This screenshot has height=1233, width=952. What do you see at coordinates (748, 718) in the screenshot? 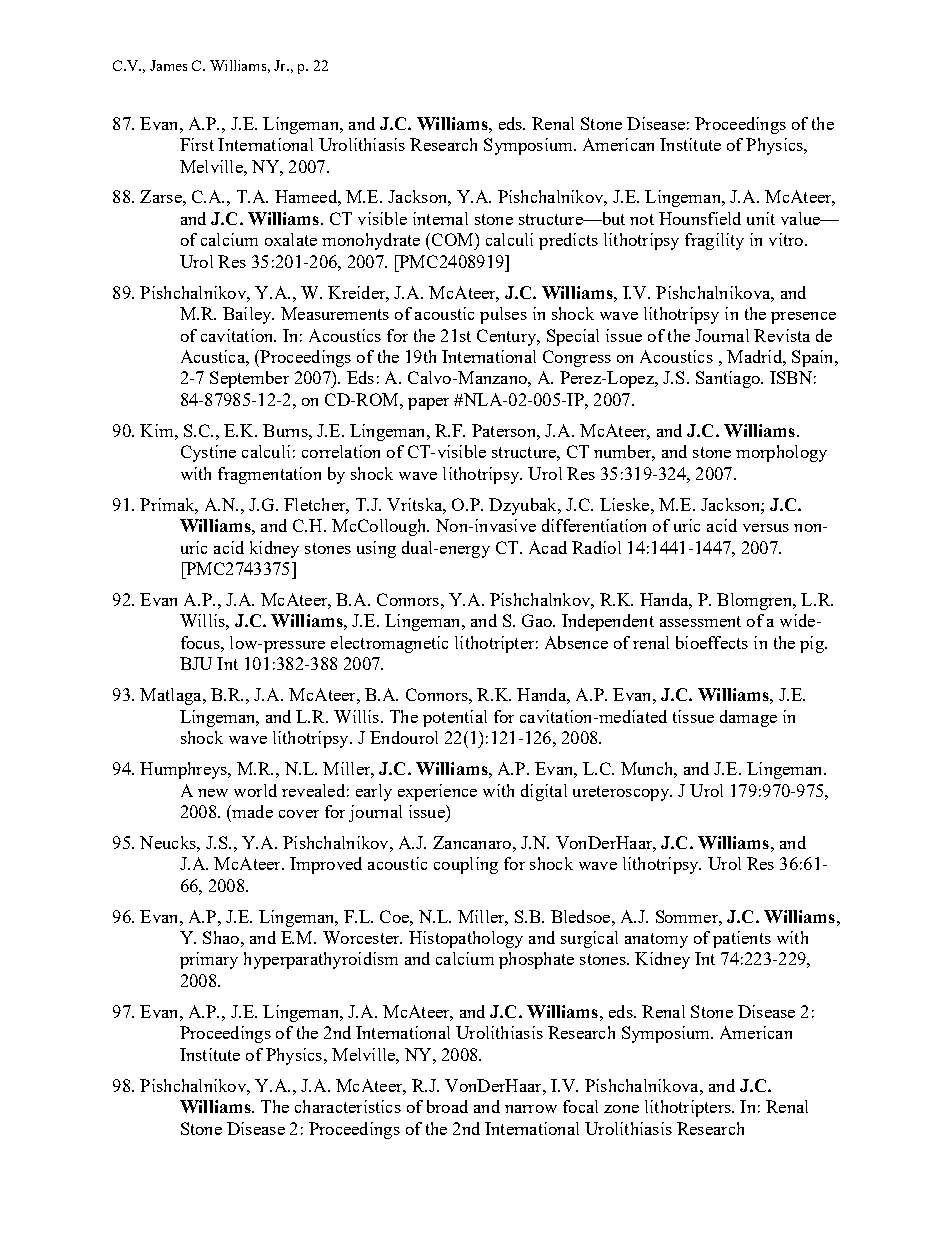
I see `damage` at bounding box center [748, 718].
